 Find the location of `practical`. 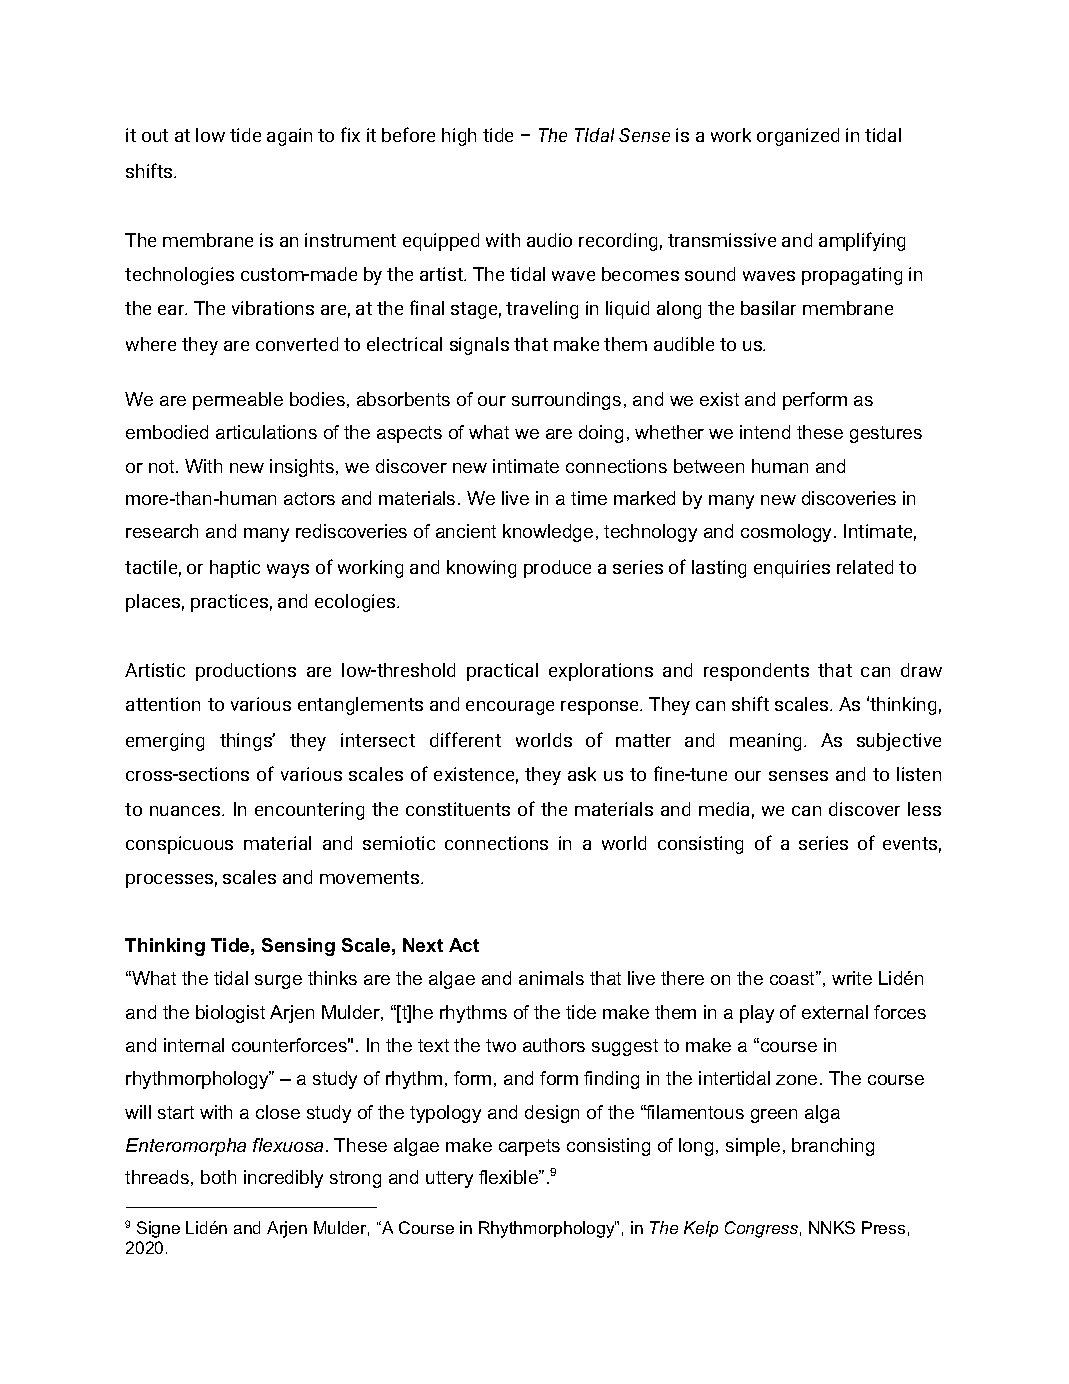

practical is located at coordinates (502, 672).
